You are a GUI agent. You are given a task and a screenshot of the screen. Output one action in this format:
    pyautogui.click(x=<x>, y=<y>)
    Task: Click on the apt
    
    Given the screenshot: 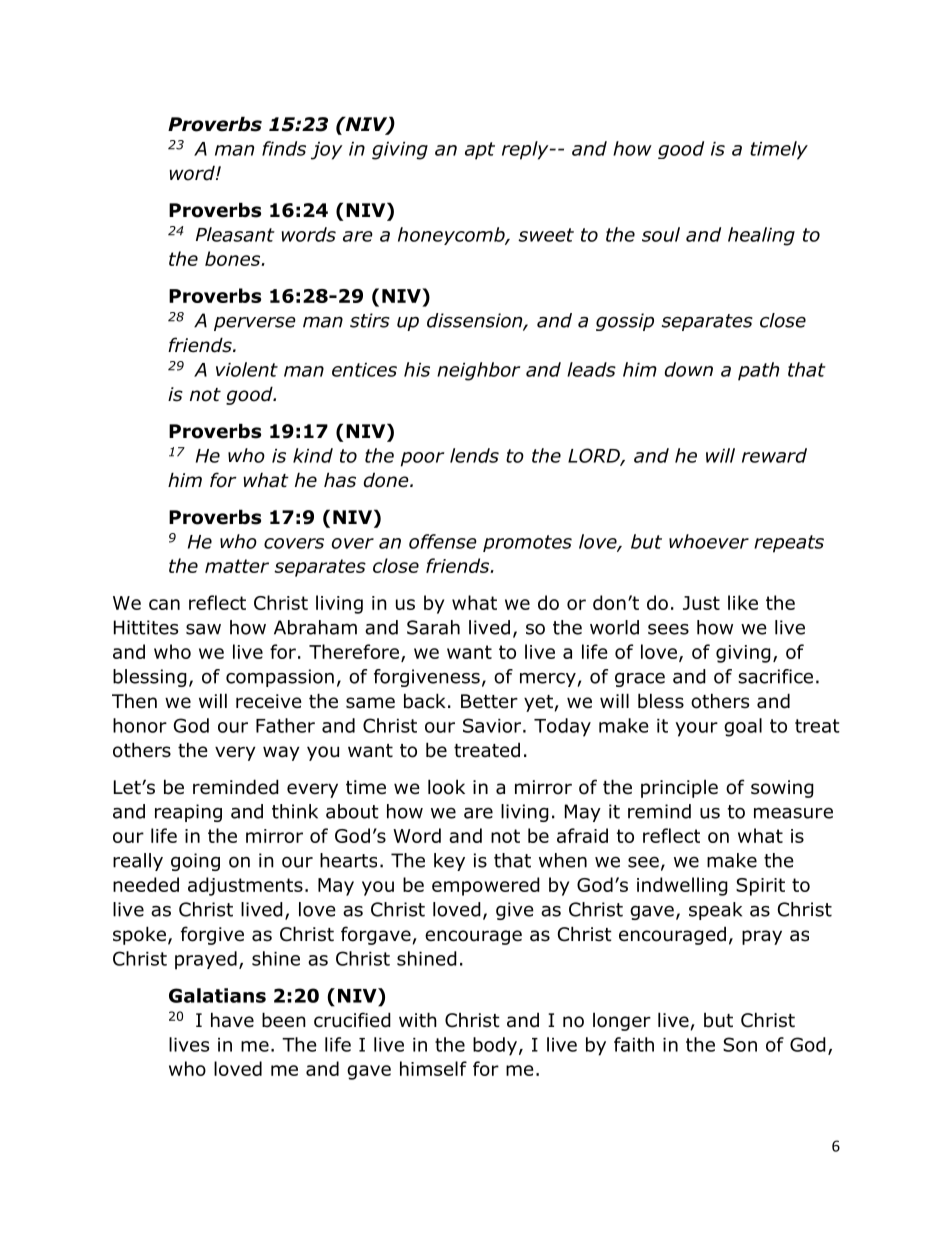 What is the action you would take?
    pyautogui.click(x=480, y=151)
